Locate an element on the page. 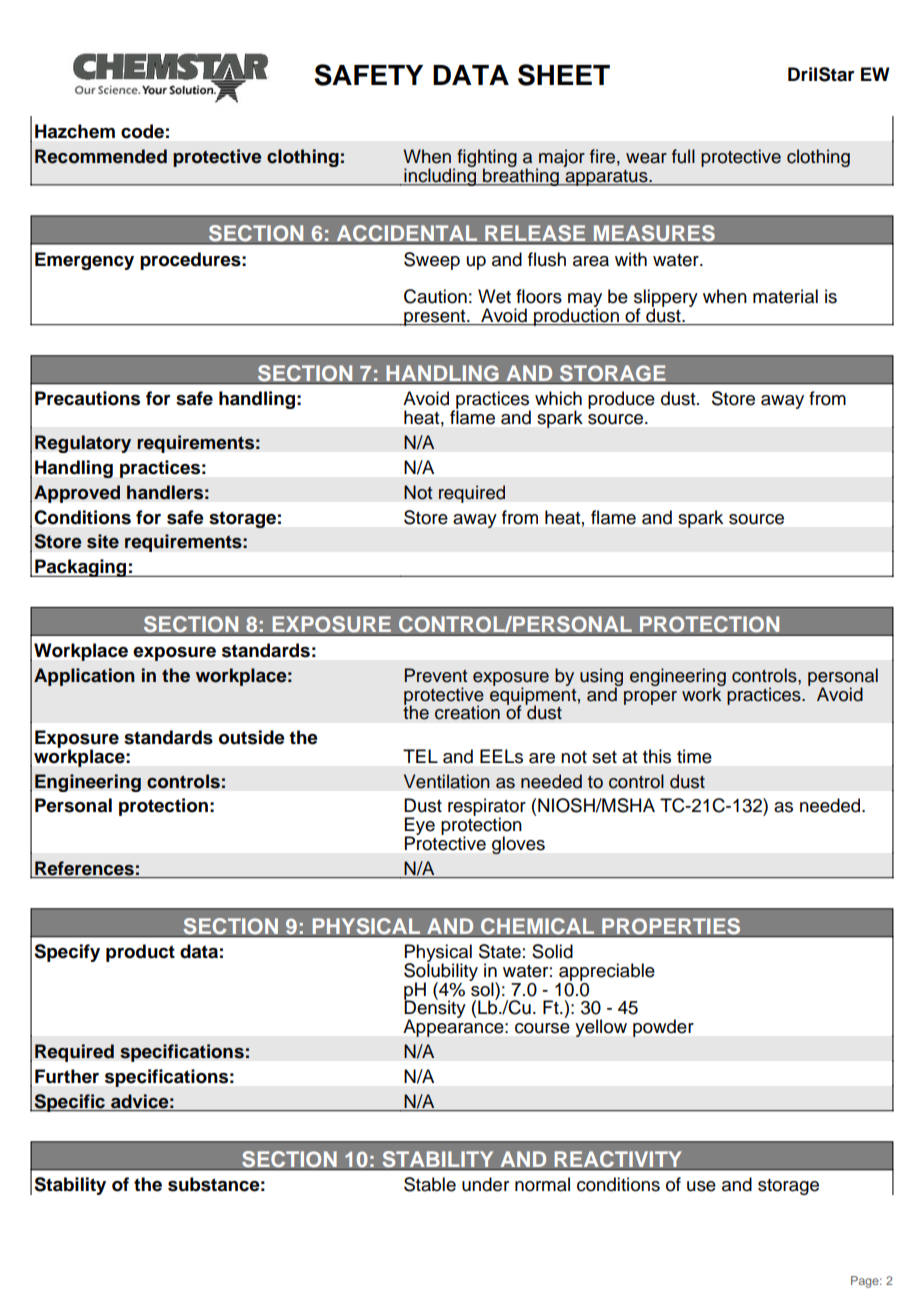 This image has height=1308, width=924. Stable is located at coordinates (430, 1184).
